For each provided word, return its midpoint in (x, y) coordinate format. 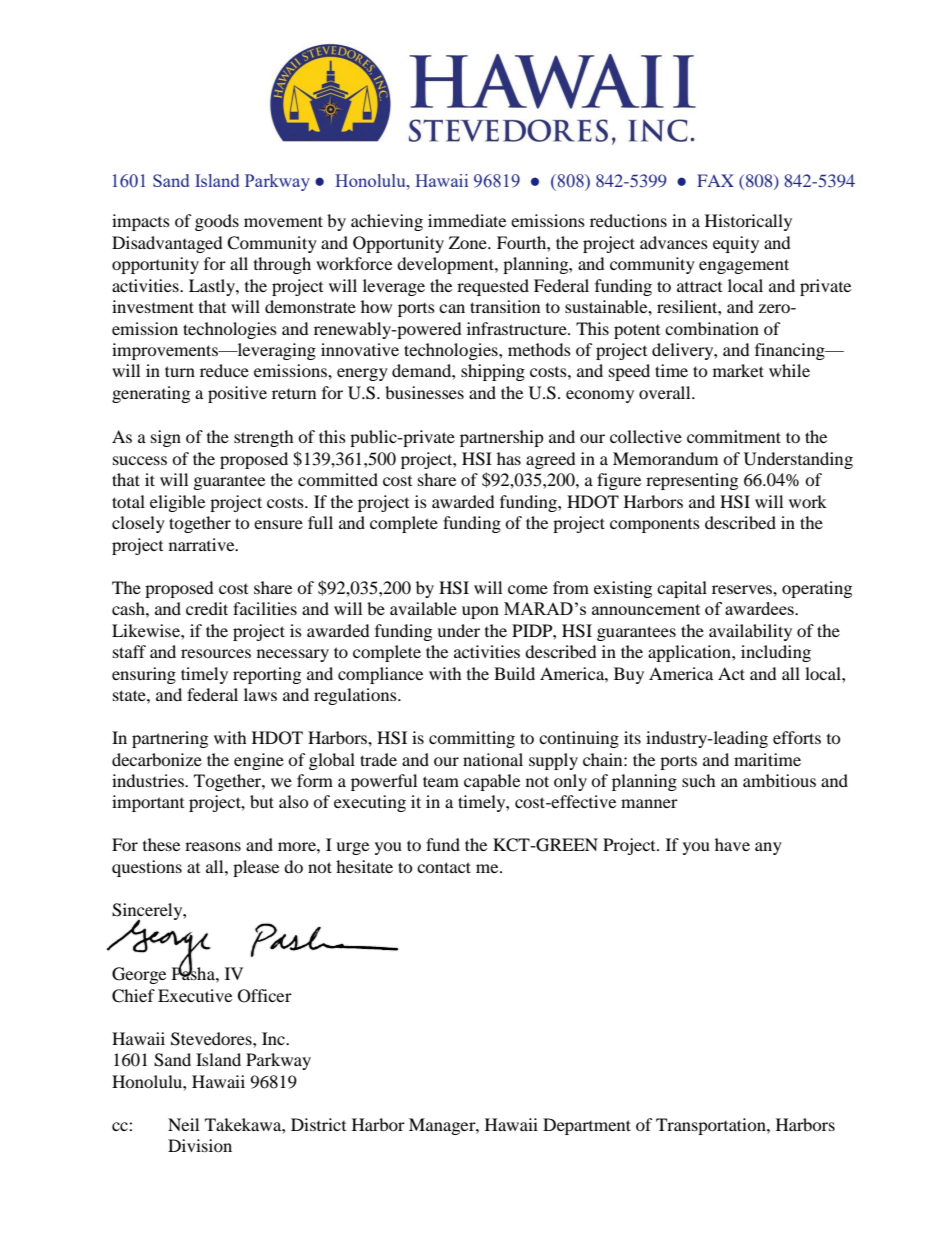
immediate (467, 220)
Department (587, 1126)
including (776, 653)
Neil (183, 1124)
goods (217, 222)
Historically (748, 222)
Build (514, 673)
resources (216, 653)
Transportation (712, 1126)
